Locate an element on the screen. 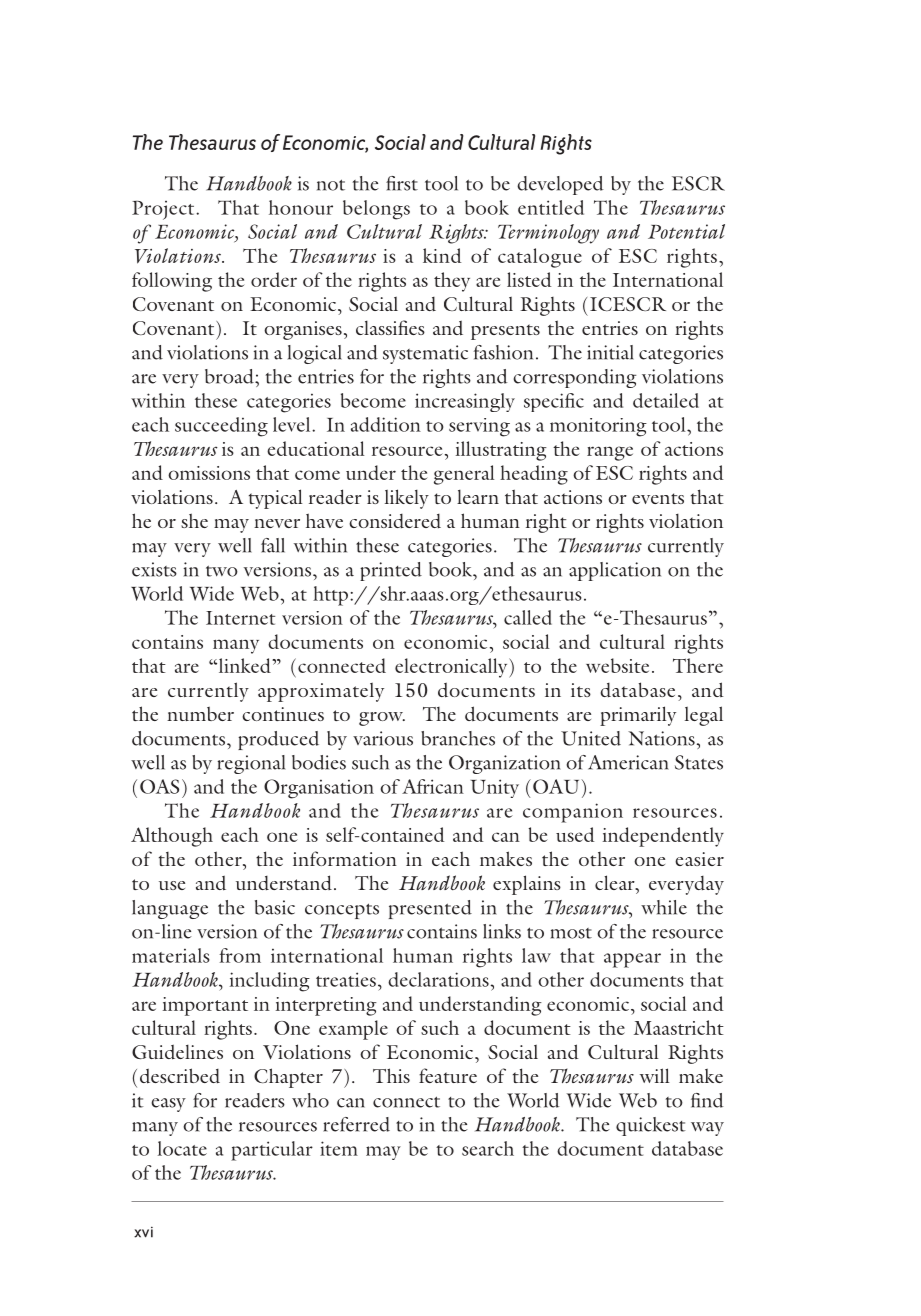 Image resolution: width=921 pixels, height=1316 pixels. clear is located at coordinates (616, 882).
